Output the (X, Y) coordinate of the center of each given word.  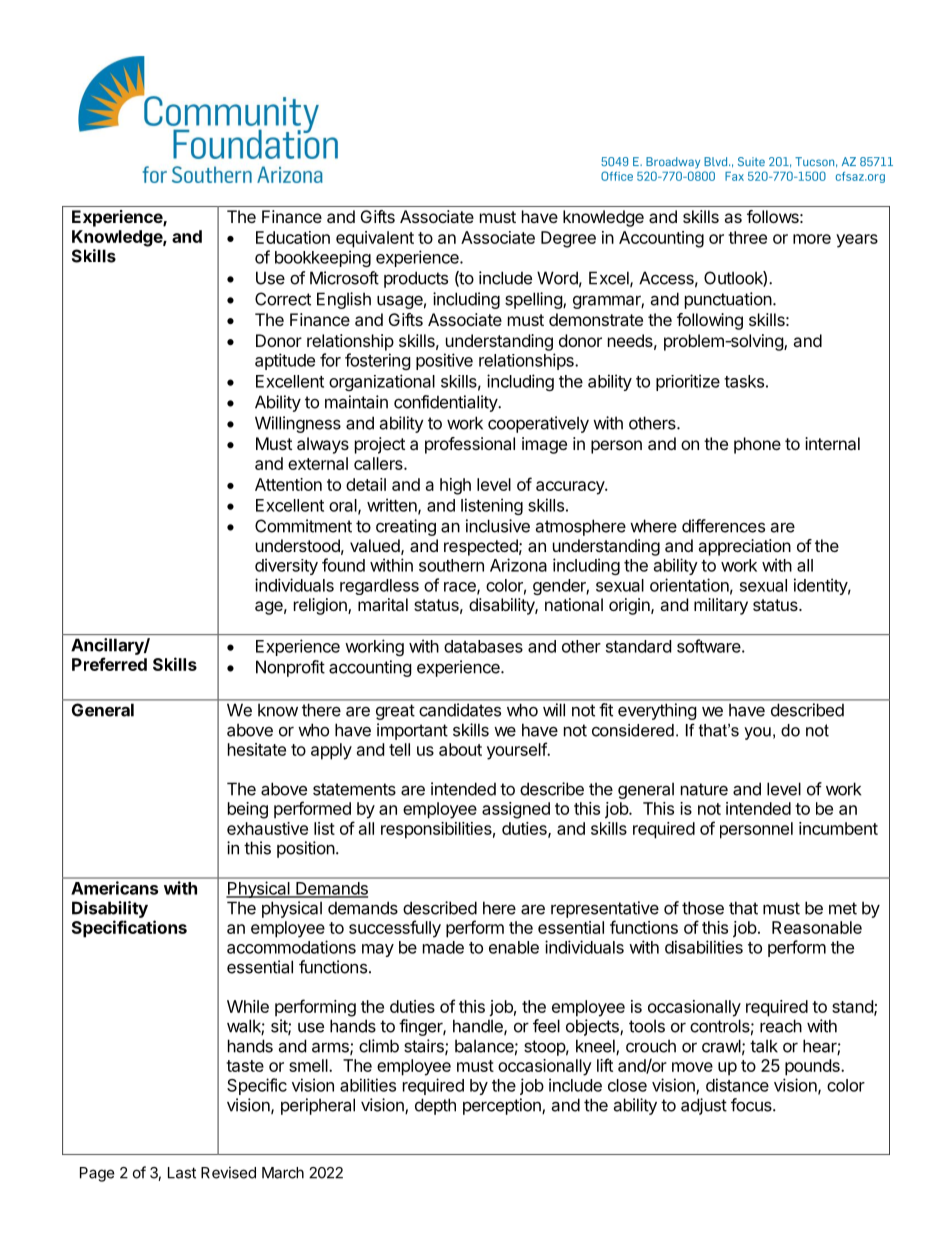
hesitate (257, 749)
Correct (283, 299)
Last (182, 1173)
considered (633, 730)
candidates (460, 710)
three (747, 237)
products (416, 279)
